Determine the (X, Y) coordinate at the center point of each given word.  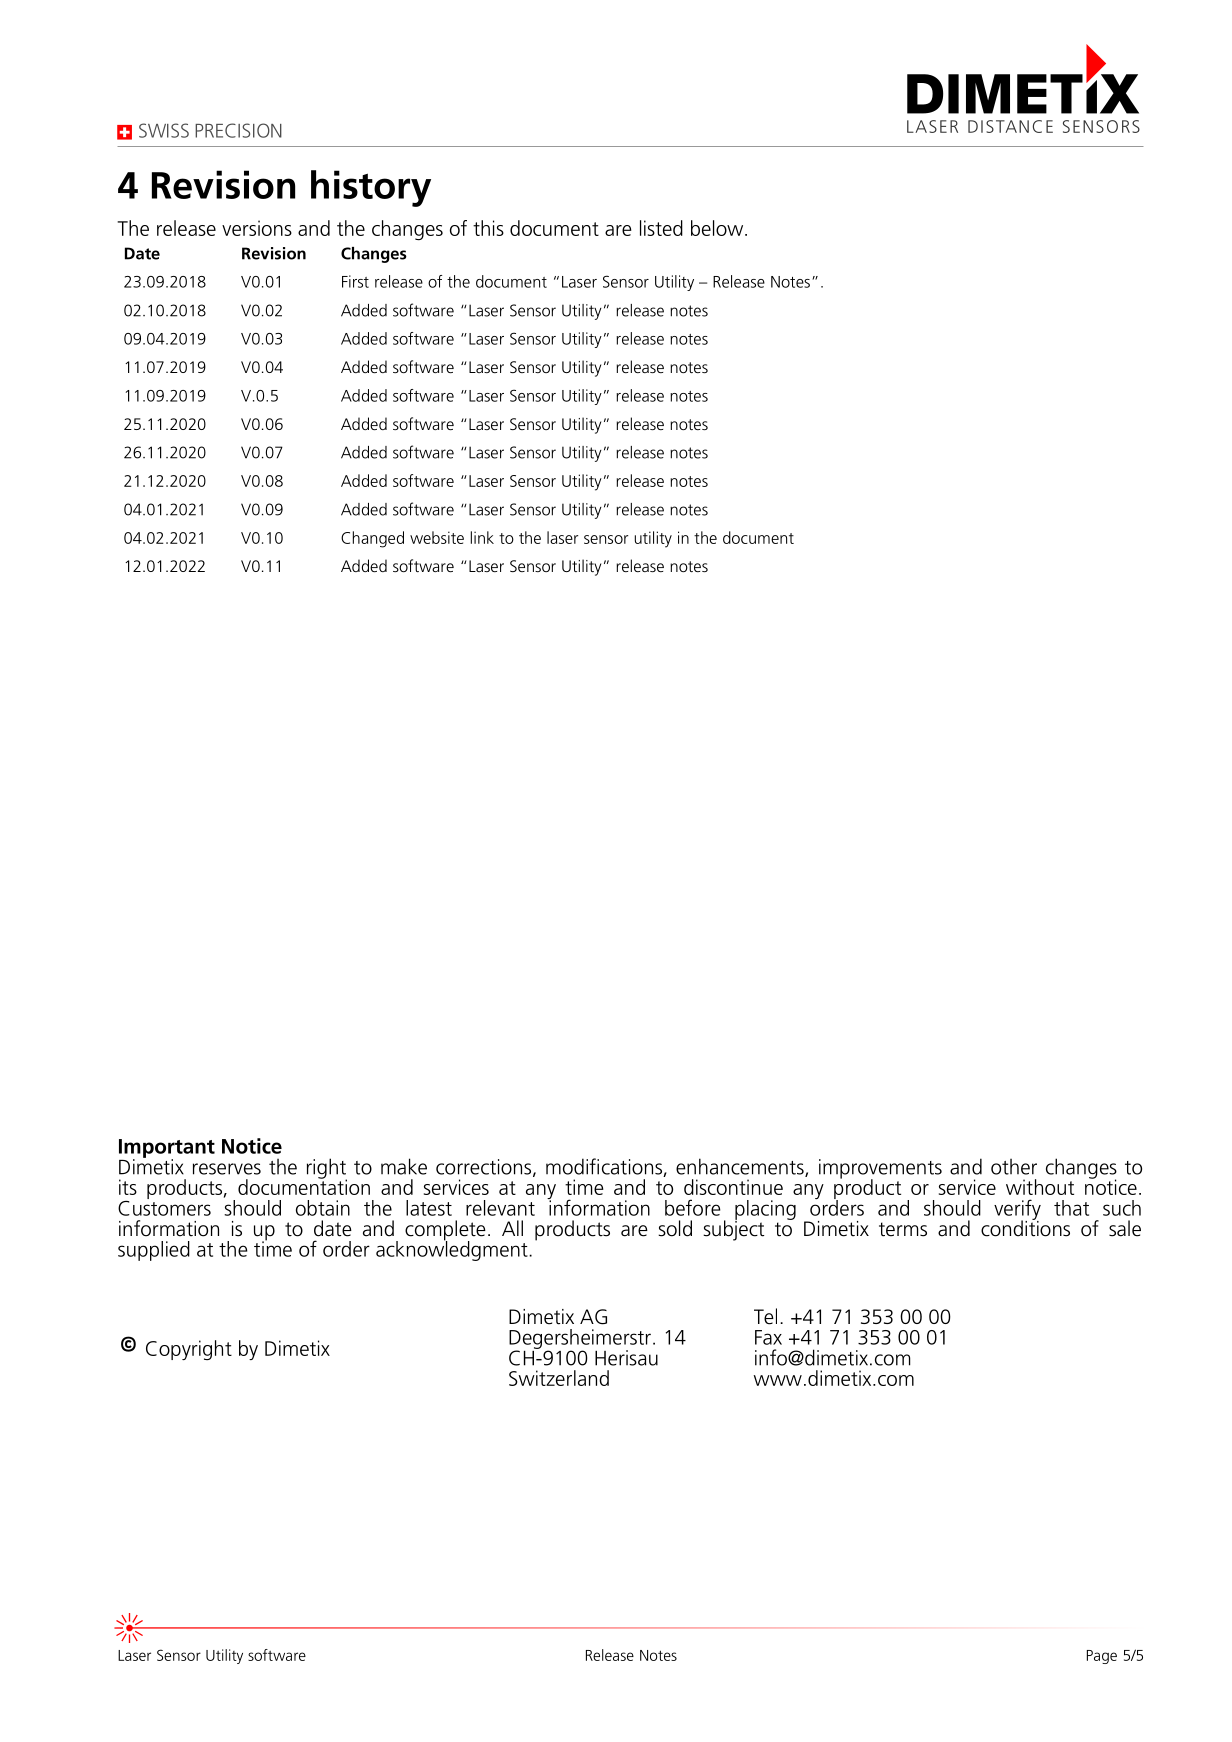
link (482, 537)
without (1040, 1187)
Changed (372, 539)
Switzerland (559, 1378)
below (718, 228)
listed (661, 228)
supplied (154, 1251)
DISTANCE (1010, 126)
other (1014, 1167)
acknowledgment (453, 1250)
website (437, 537)
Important (167, 1149)
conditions (1025, 1227)
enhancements (741, 1167)
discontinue (733, 1187)
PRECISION (238, 130)
